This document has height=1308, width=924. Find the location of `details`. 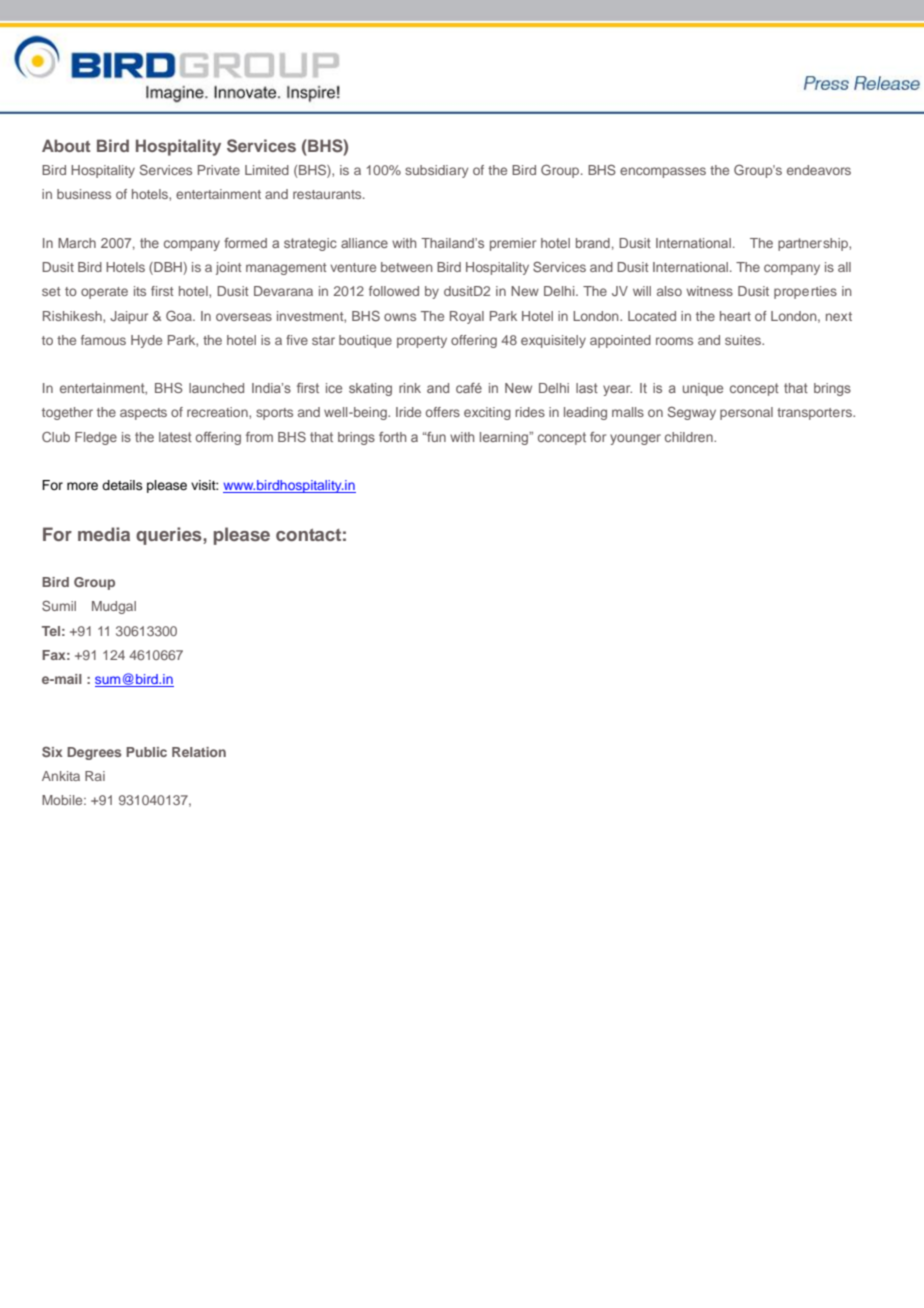

details is located at coordinates (122, 485).
